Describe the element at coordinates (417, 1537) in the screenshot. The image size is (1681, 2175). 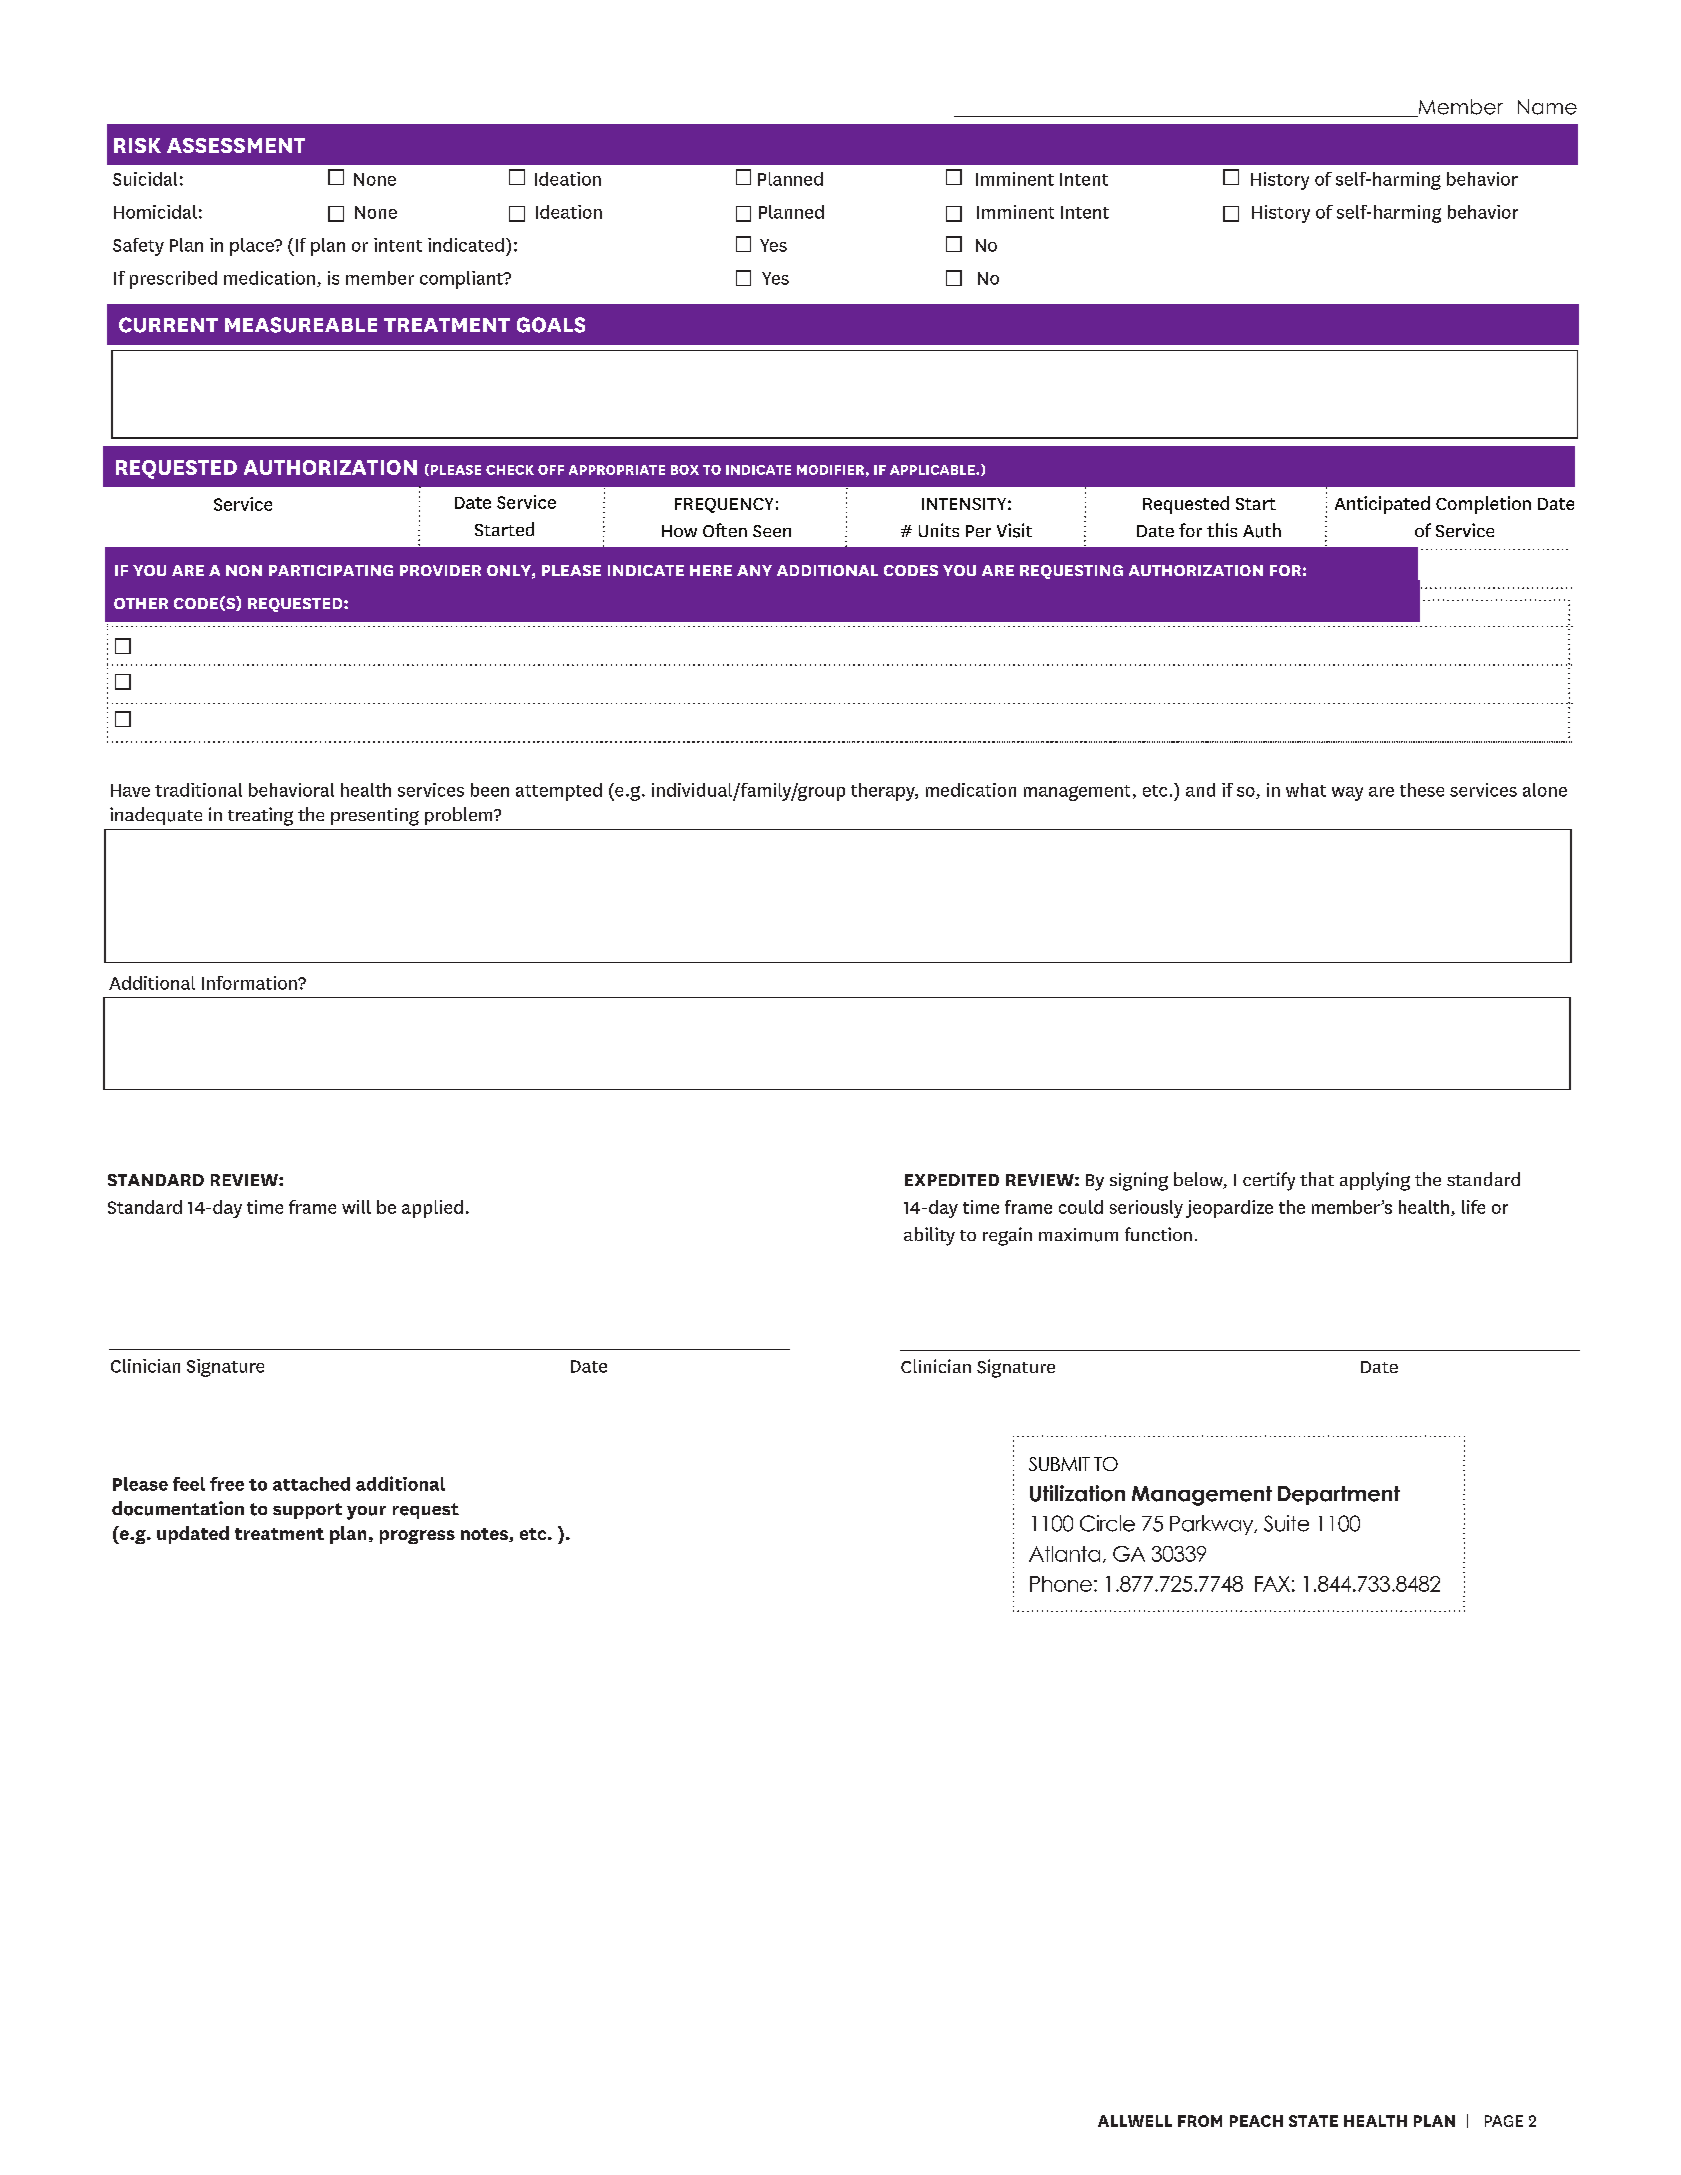
I see `progress` at that location.
